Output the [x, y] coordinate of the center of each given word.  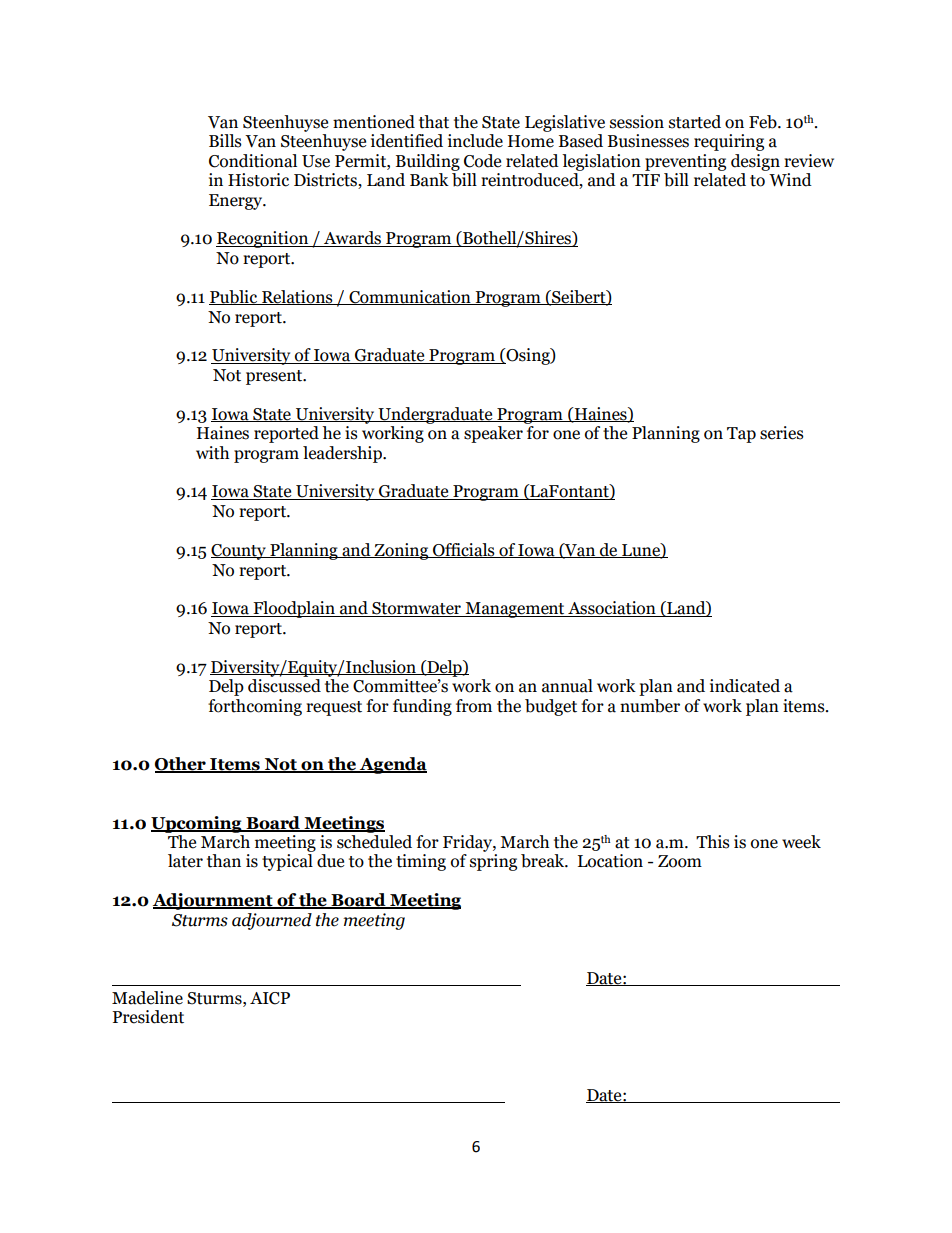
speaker [493, 434]
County [239, 552]
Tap [741, 435]
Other [181, 765]
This [713, 842]
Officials [464, 550]
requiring [729, 142]
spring [493, 862]
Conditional [253, 161]
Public [234, 297]
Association [612, 609]
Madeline [147, 998]
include [475, 141]
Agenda [392, 765]
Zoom [680, 861]
